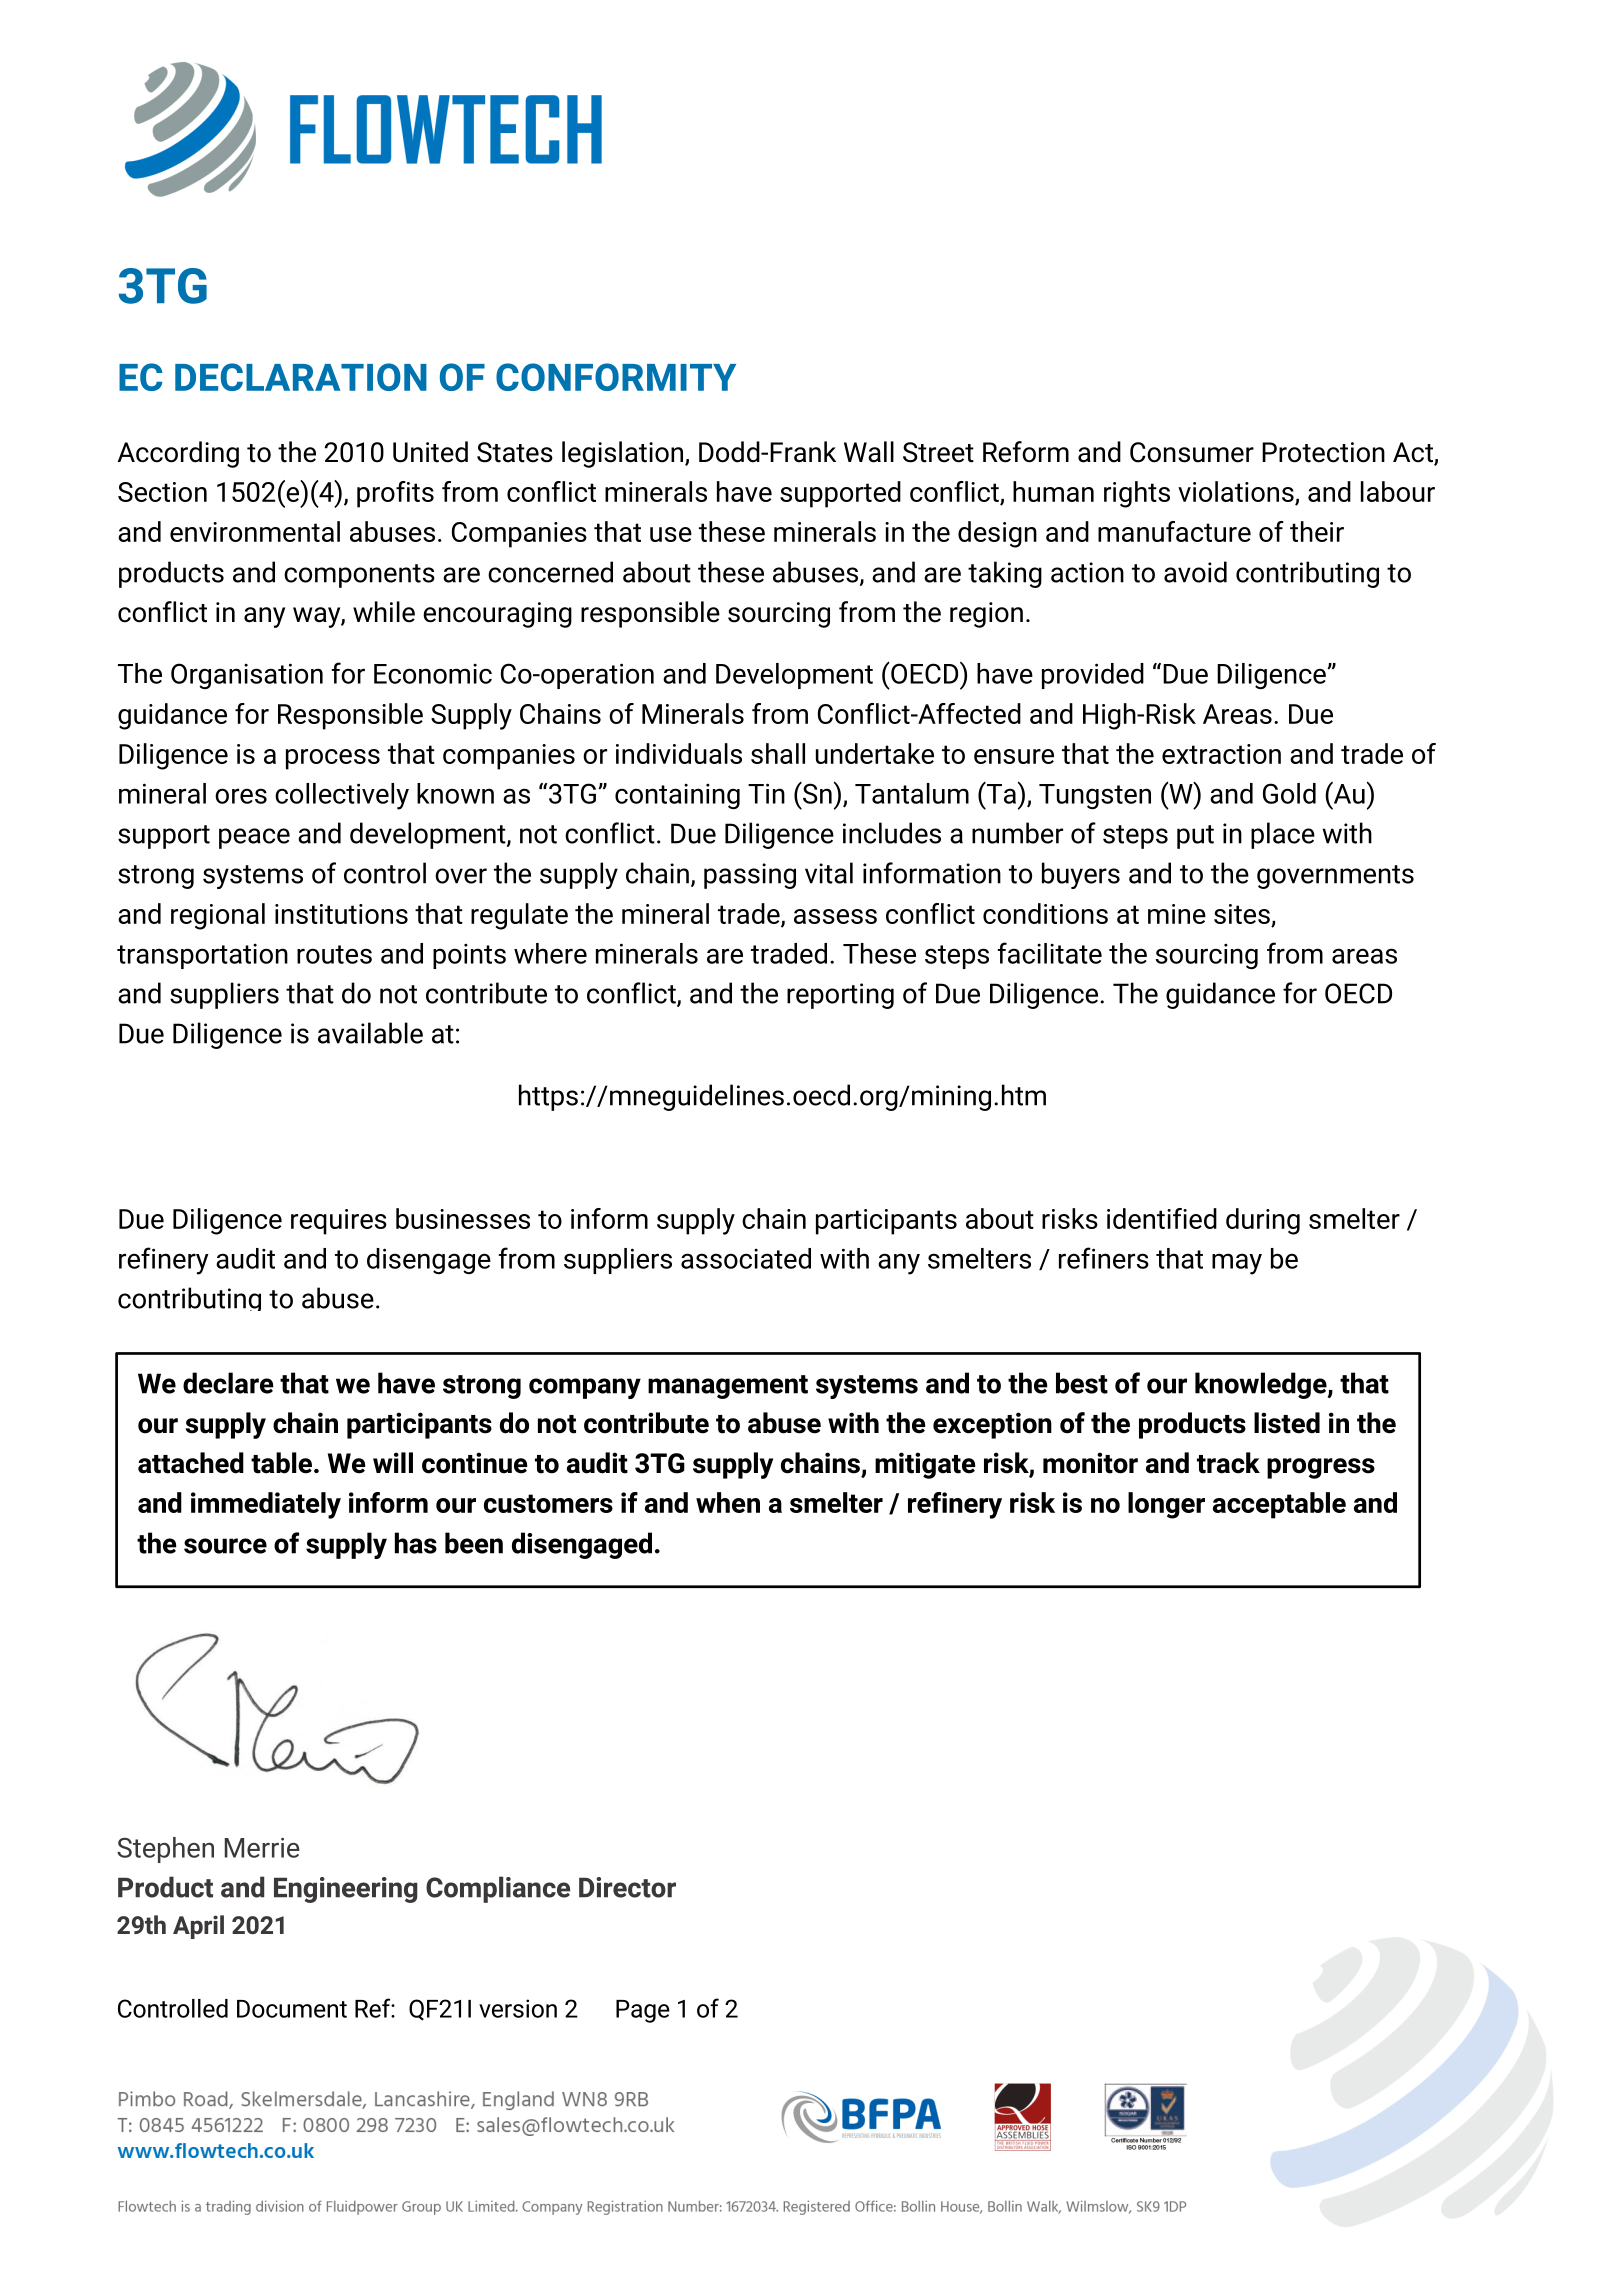 The width and height of the screenshot is (1619, 2291). What do you see at coordinates (301, 377) in the screenshot?
I see `DECLARATION` at bounding box center [301, 377].
